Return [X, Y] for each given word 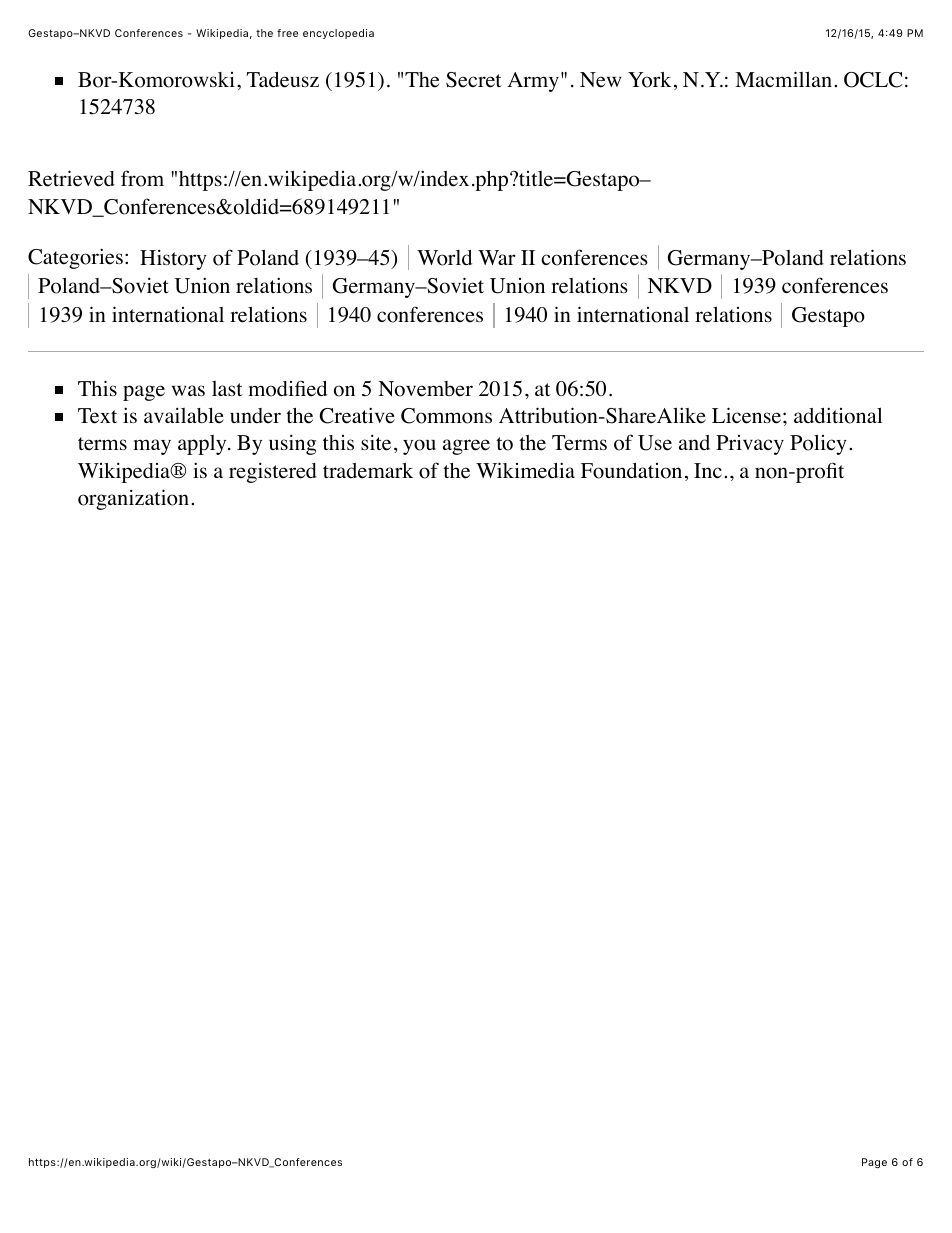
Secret [474, 80]
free [287, 33]
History [173, 260]
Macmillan [783, 79]
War [496, 257]
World [444, 258]
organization [133, 499]
